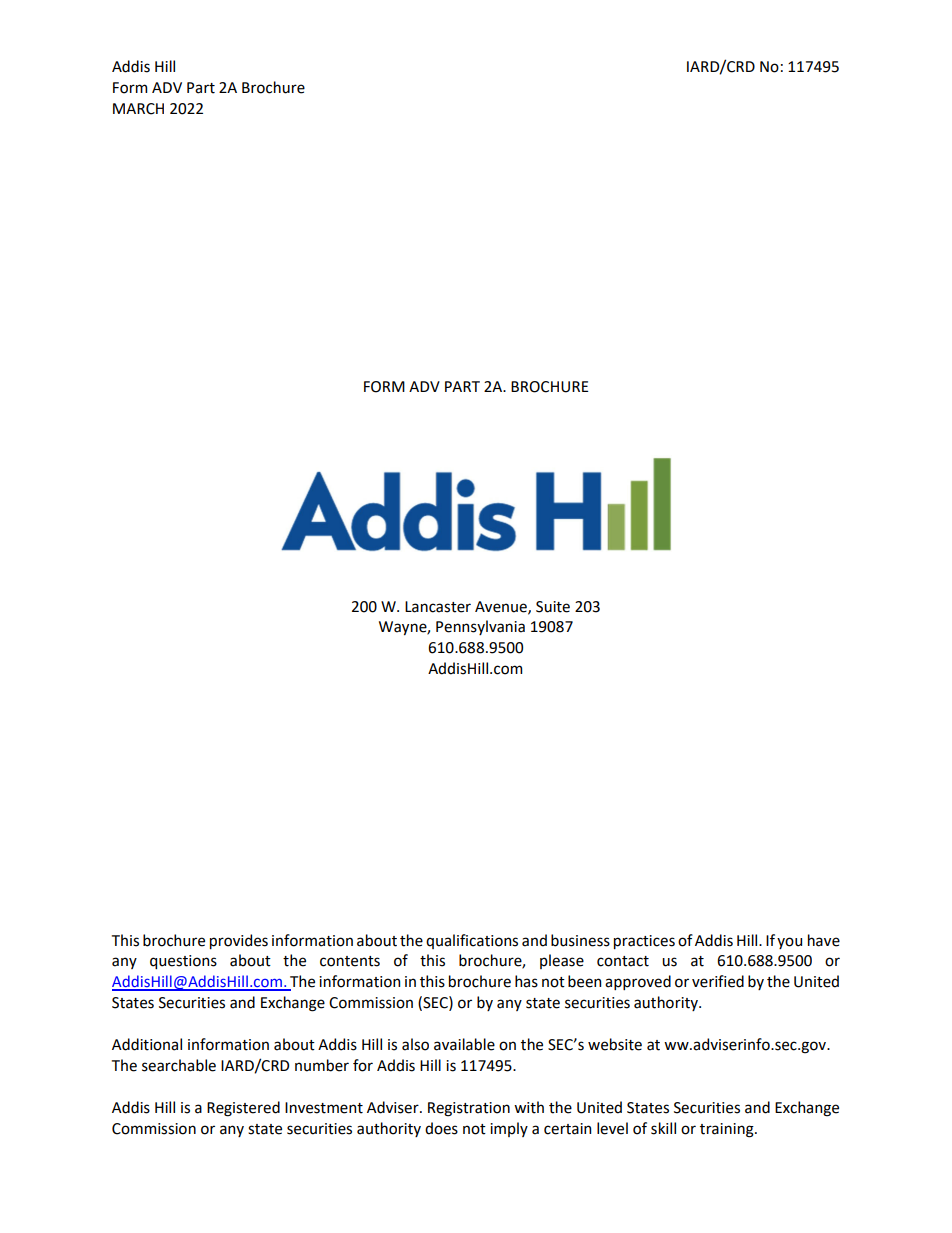 This screenshot has width=952, height=1233. Describe the element at coordinates (553, 607) in the screenshot. I see `Suite` at that location.
